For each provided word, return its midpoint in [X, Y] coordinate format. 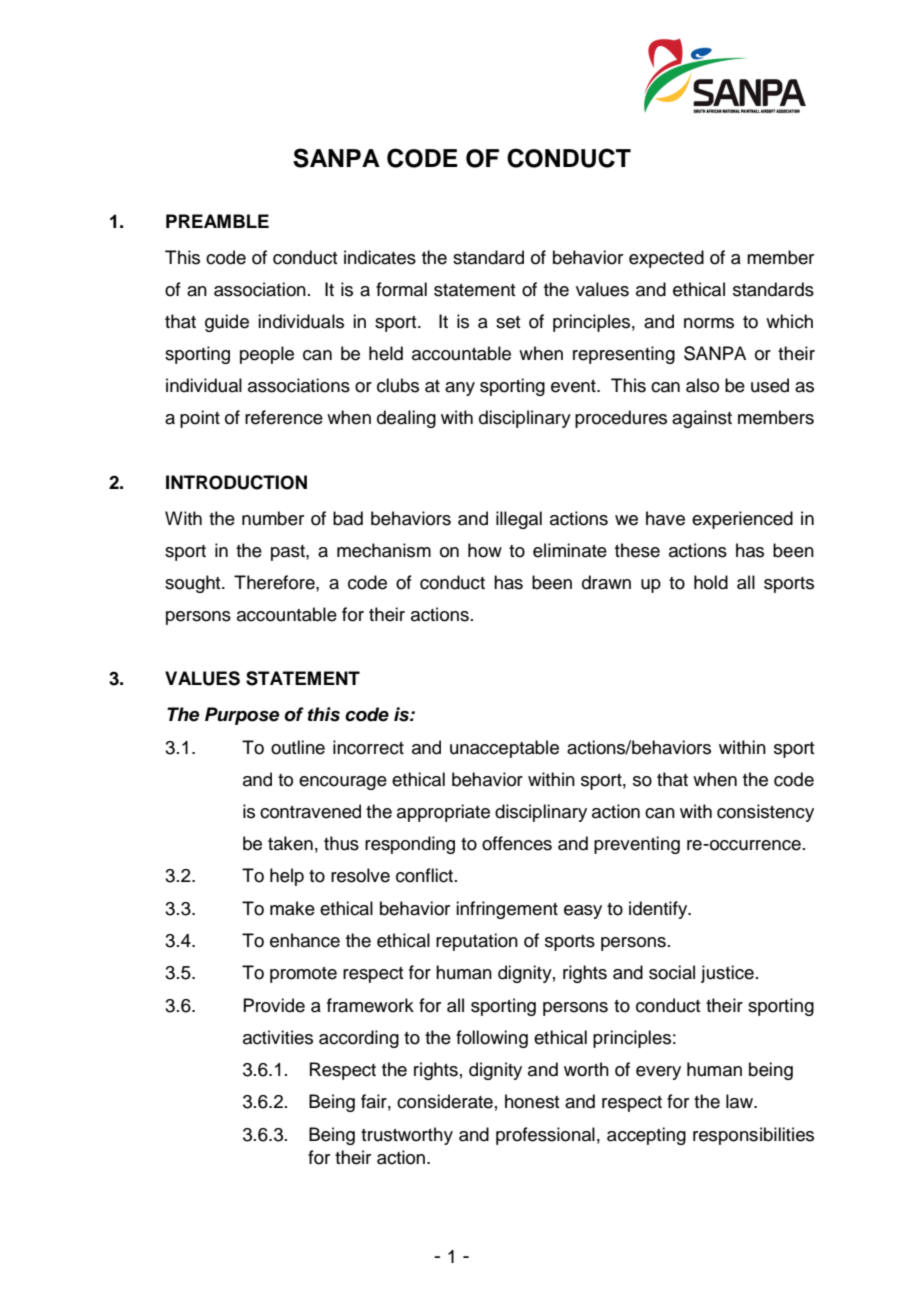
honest [532, 1101]
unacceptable [504, 749]
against [702, 419]
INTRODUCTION [236, 482]
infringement [507, 910]
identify [659, 910]
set [508, 322]
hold [711, 582]
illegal [519, 520]
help [287, 877]
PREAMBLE [217, 221]
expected [666, 259]
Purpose [242, 716]
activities [278, 1037]
